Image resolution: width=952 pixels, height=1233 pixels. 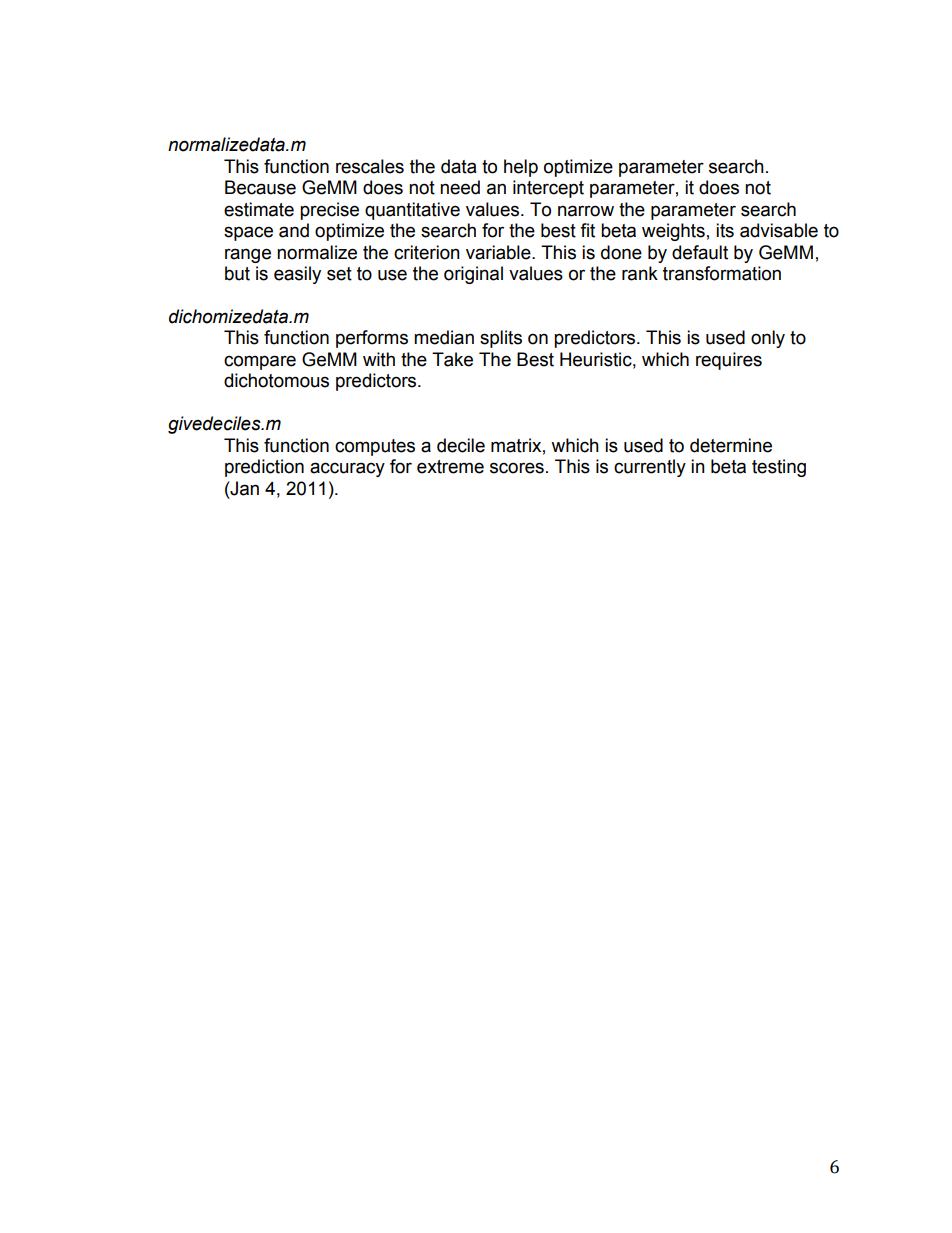 I want to click on help, so click(x=521, y=168).
